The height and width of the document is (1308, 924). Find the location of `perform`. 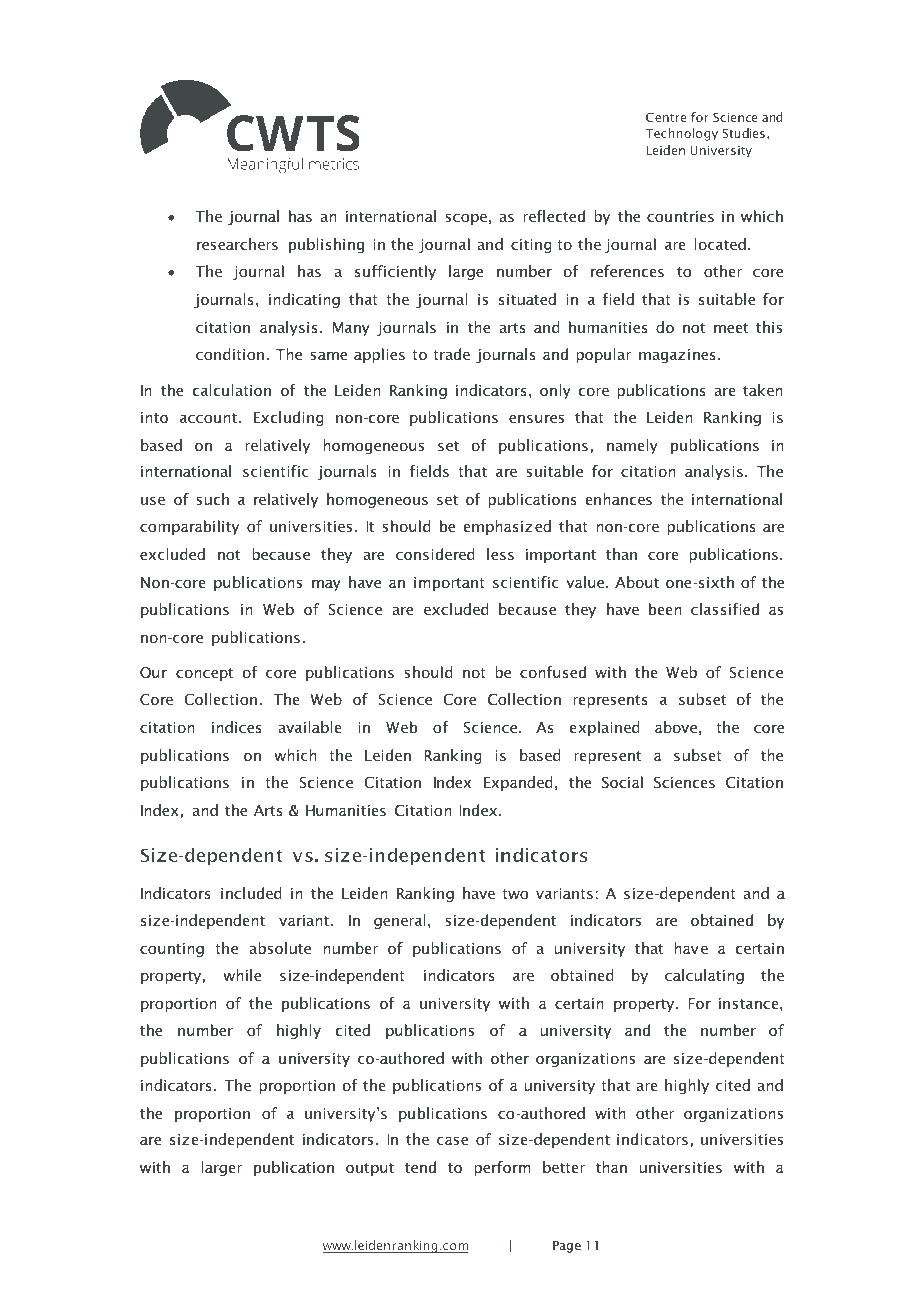

perform is located at coordinates (502, 1168).
